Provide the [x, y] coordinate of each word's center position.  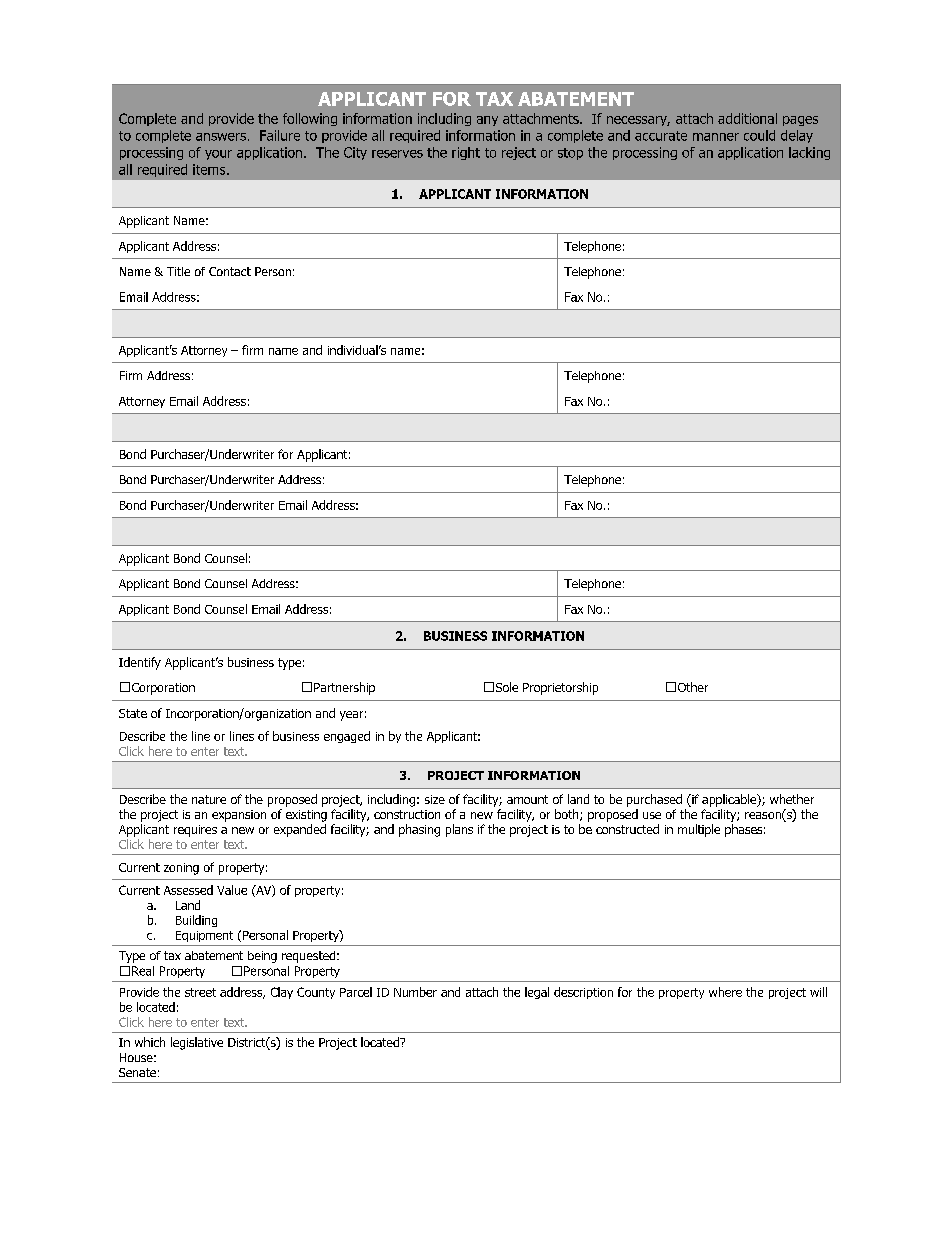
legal [537, 993]
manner [716, 137]
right [466, 153]
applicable [730, 800]
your [218, 155]
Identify [140, 663]
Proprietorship [560, 688]
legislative [197, 1043]
